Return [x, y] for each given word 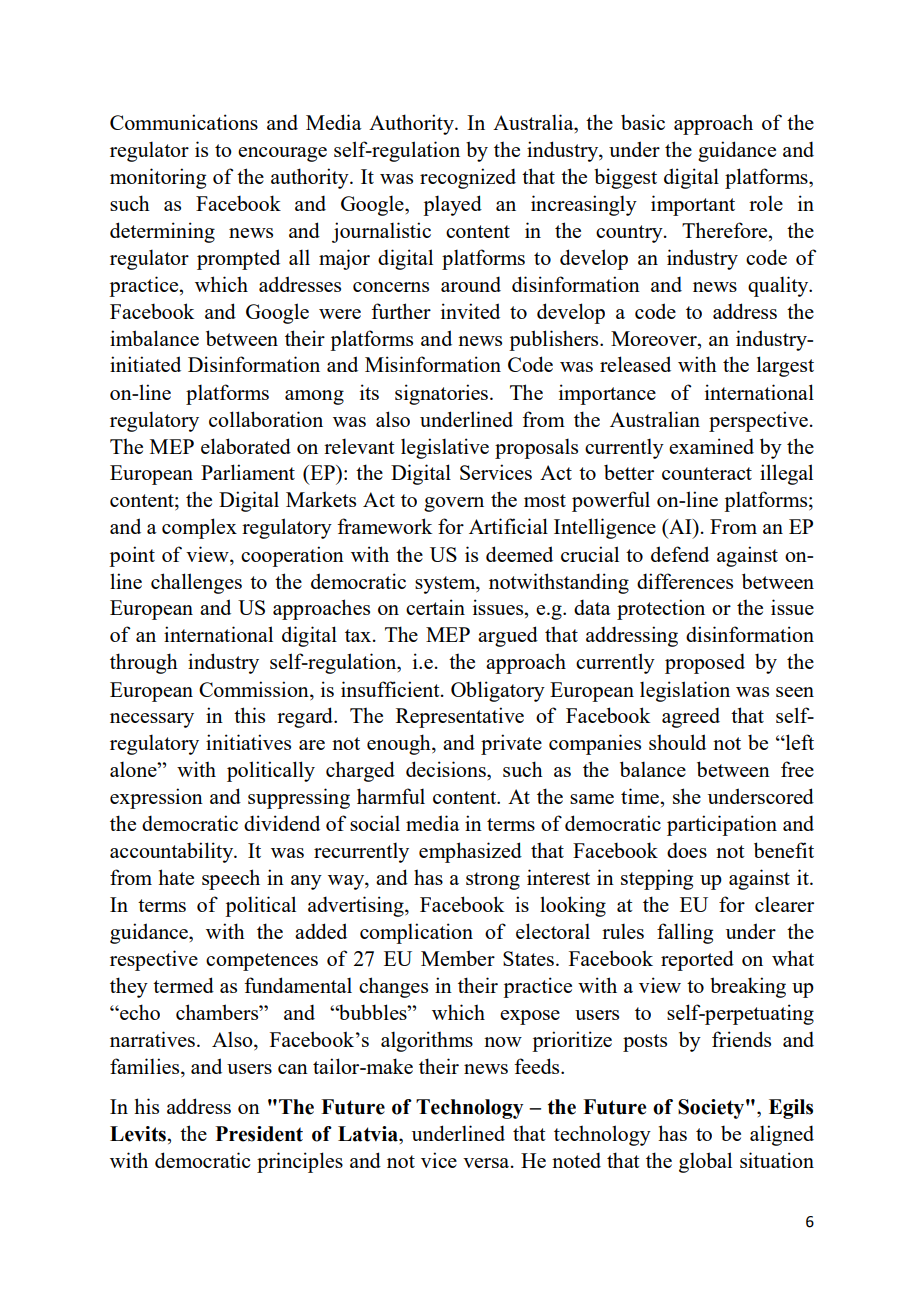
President [259, 1134]
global [705, 1162]
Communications [184, 122]
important [693, 205]
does [687, 850]
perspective [758, 421]
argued [508, 636]
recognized [468, 178]
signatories [441, 394]
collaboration [266, 419]
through [144, 663]
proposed [705, 663]
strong [493, 881]
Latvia [369, 1134]
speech [231, 879]
